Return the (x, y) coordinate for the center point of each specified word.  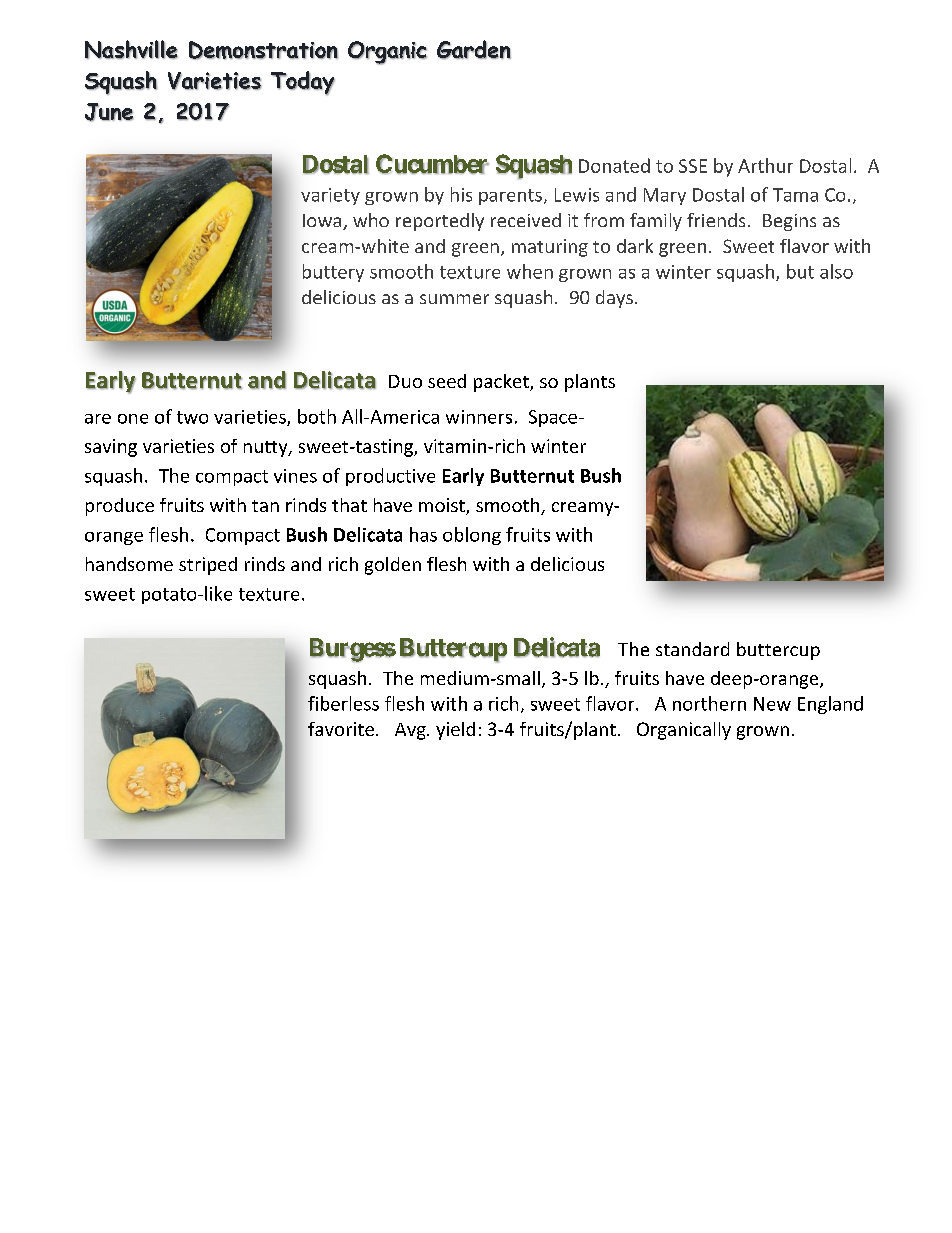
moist (443, 506)
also (836, 271)
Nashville (131, 49)
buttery (333, 273)
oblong (472, 536)
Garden (474, 49)
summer (454, 299)
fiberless (343, 703)
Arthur (765, 165)
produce (120, 507)
